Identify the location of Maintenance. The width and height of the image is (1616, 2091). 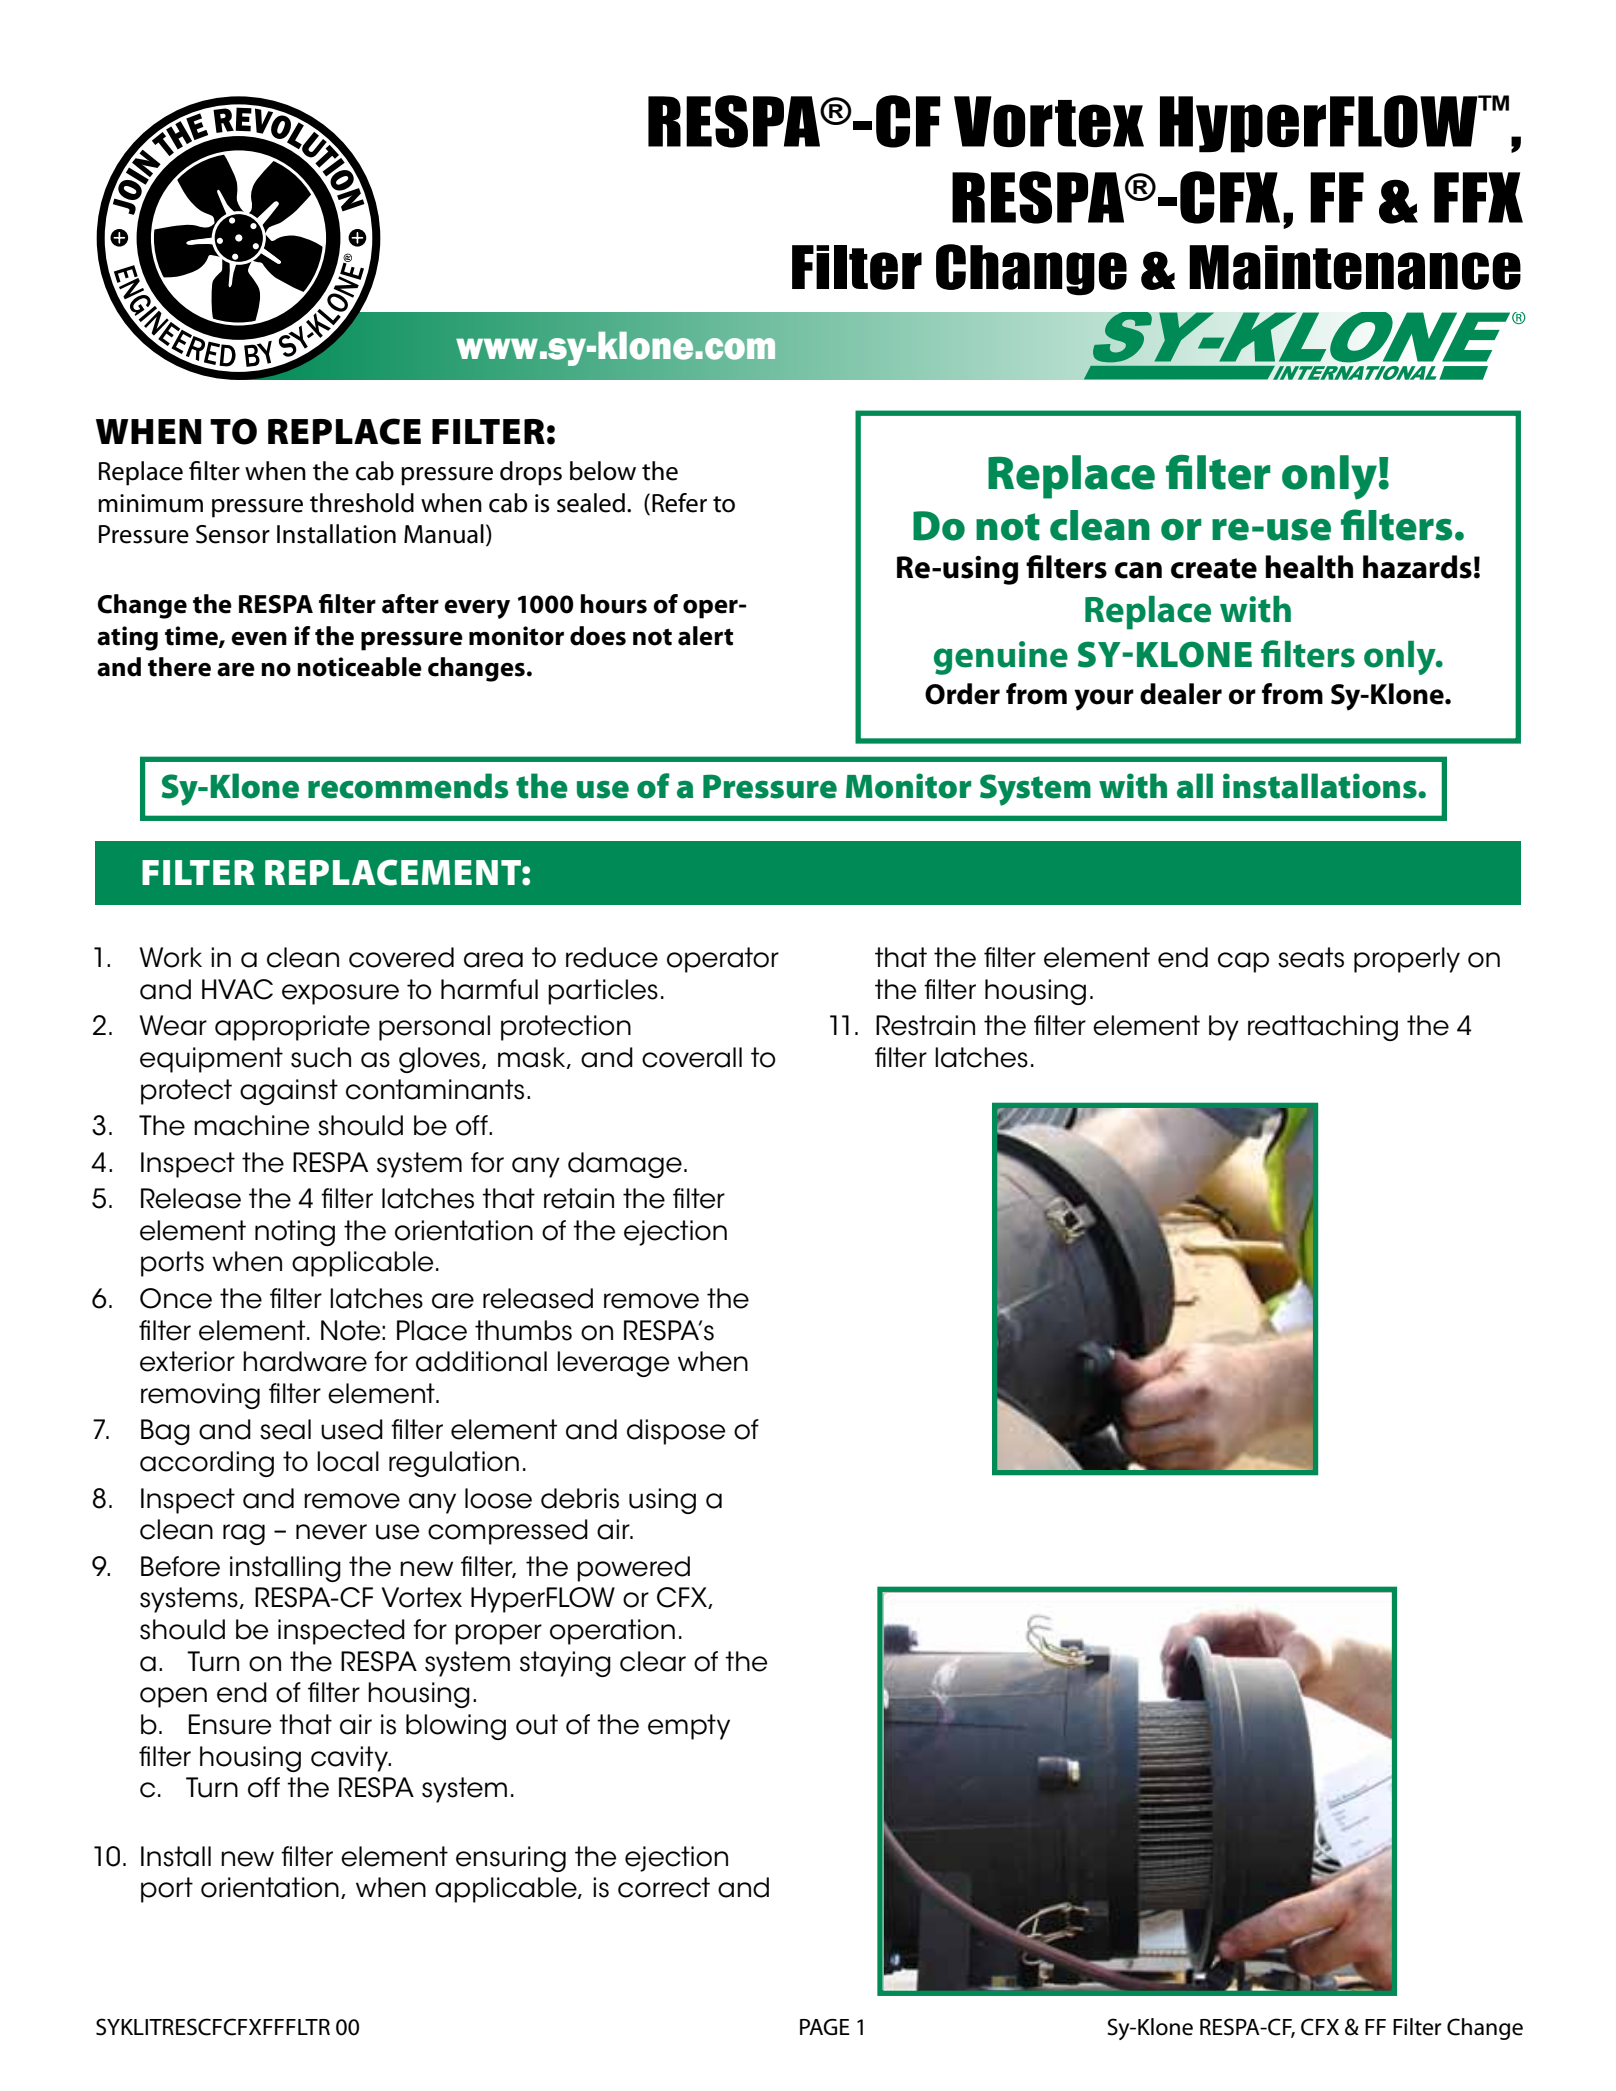
(1355, 267).
